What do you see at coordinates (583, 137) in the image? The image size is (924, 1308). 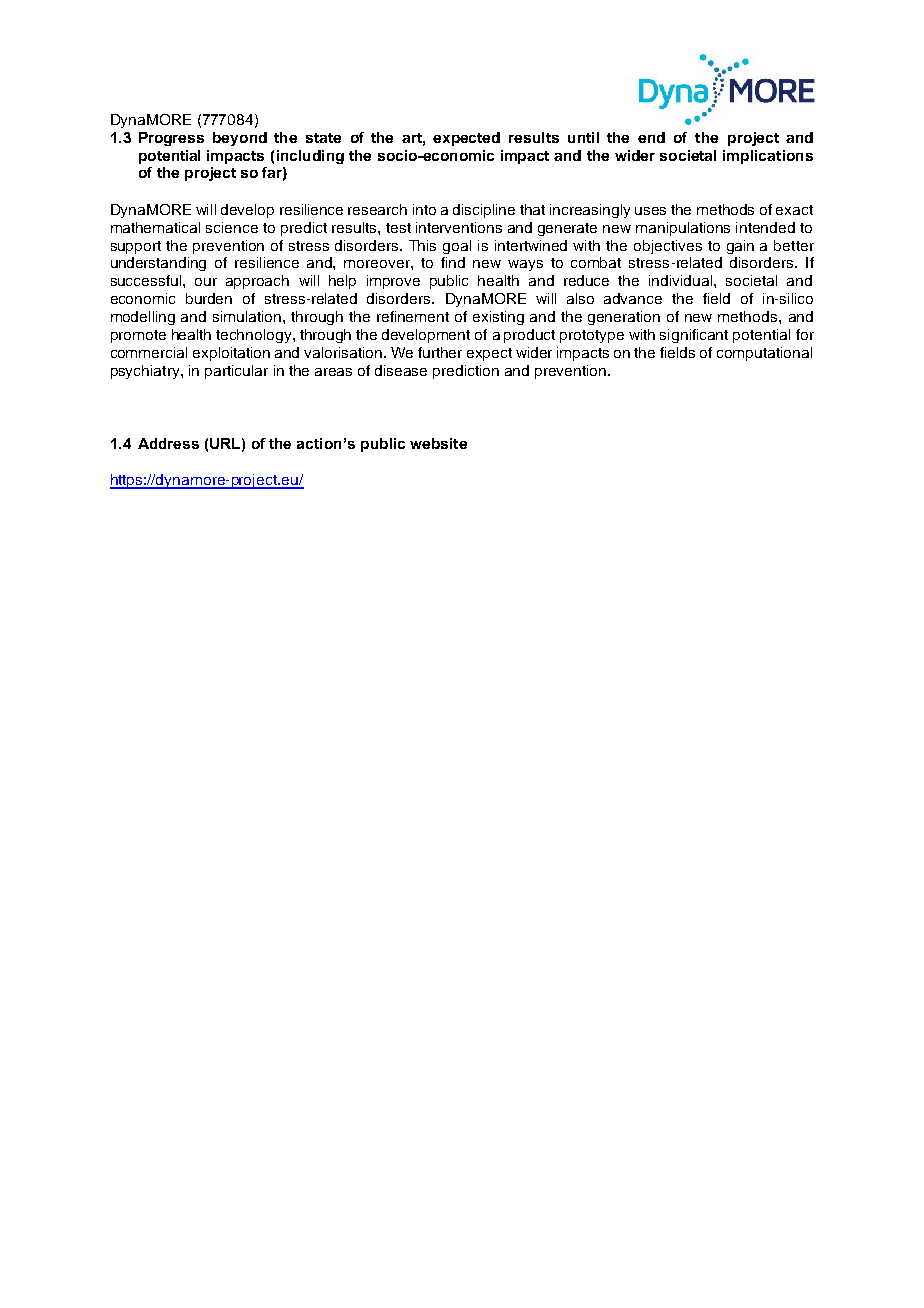 I see `until` at bounding box center [583, 137].
